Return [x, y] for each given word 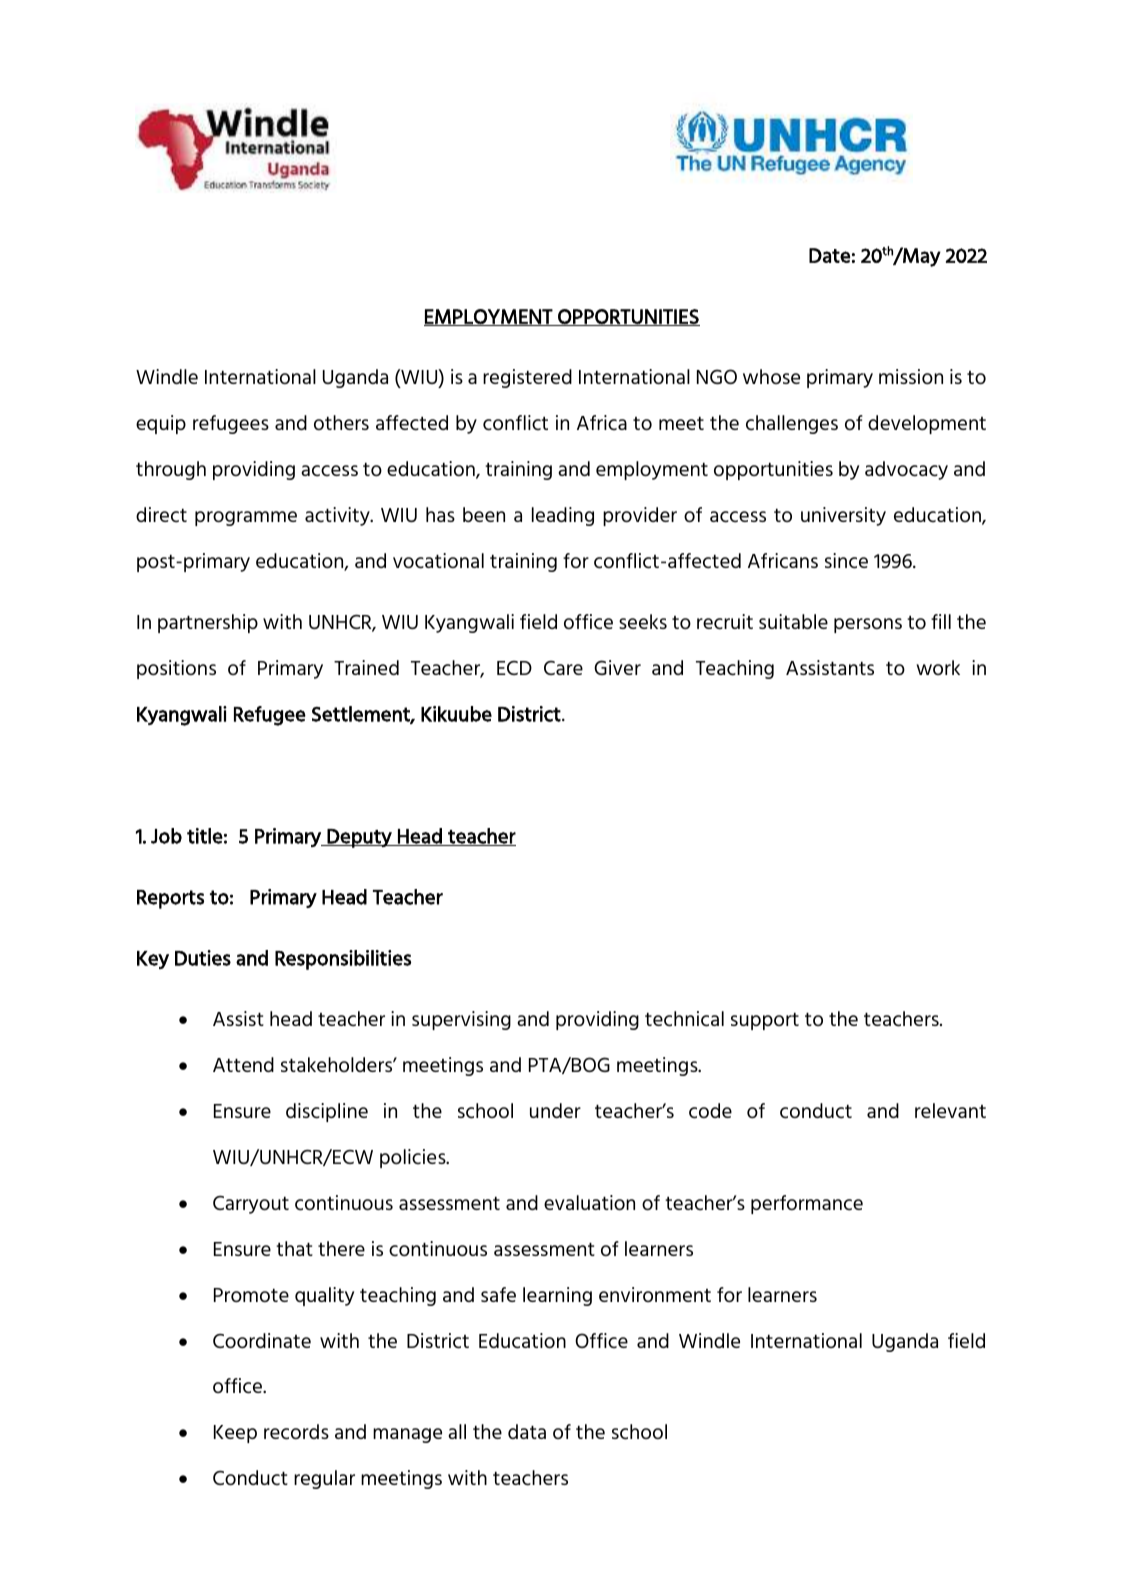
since [846, 561]
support [765, 1021]
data [527, 1431]
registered [527, 378]
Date [829, 255]
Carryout [251, 1204]
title [205, 836]
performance [807, 1204]
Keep [235, 1434]
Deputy [359, 838]
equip [161, 424]
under [555, 1110]
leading [563, 516]
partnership [208, 623]
